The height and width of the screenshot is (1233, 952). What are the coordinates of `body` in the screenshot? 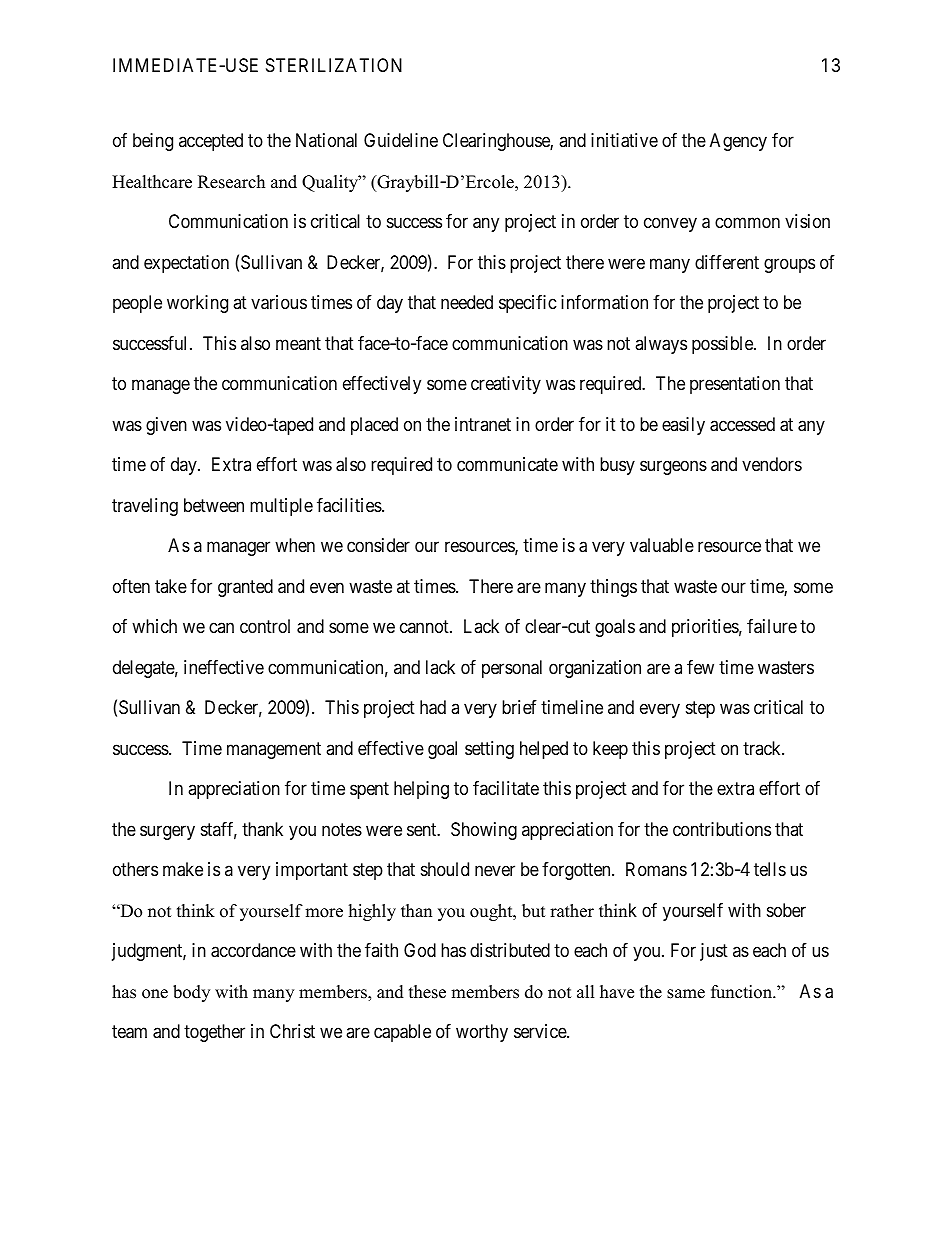 It's located at (191, 993).
